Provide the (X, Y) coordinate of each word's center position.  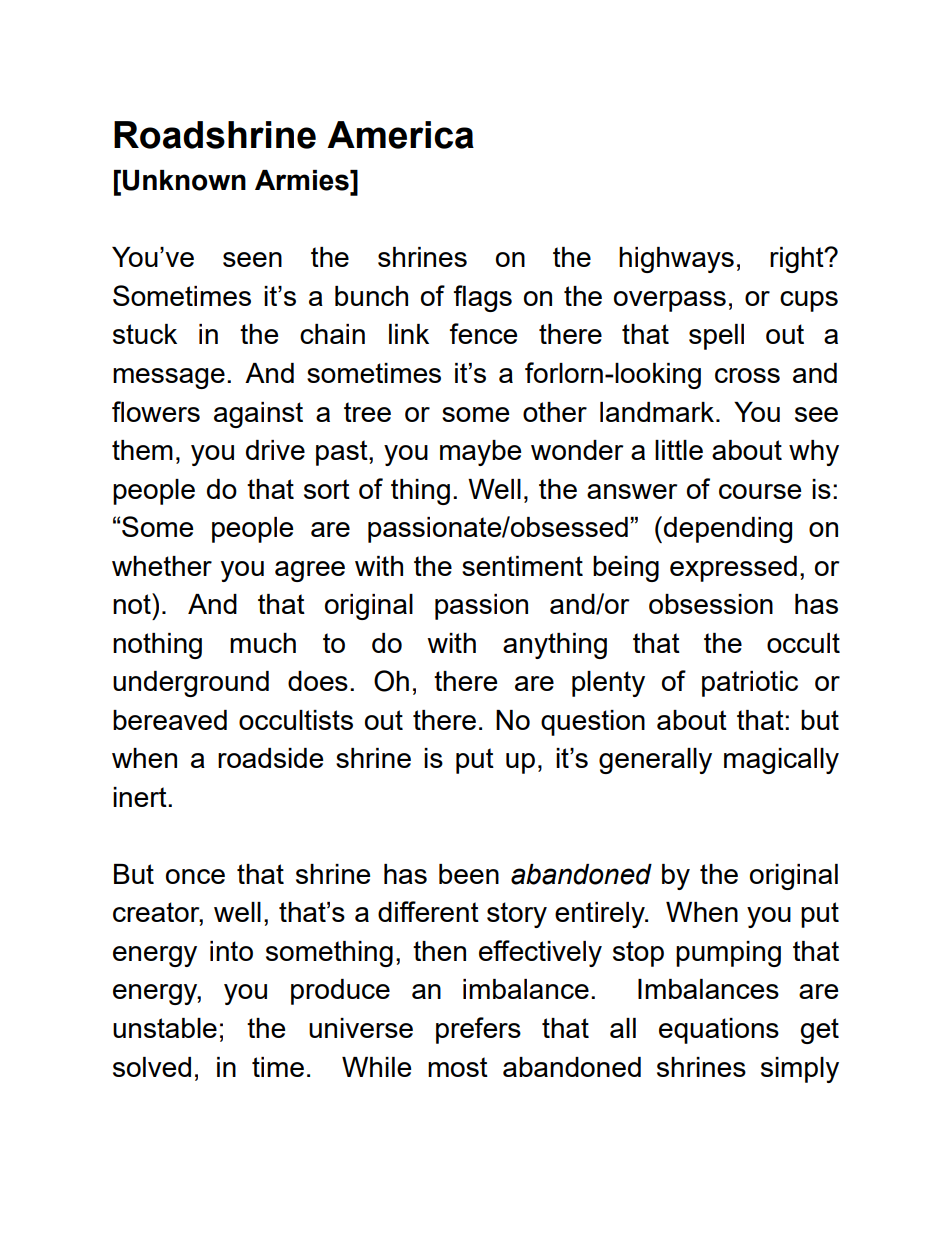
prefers (478, 1030)
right (798, 260)
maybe (480, 453)
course (760, 491)
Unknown (184, 180)
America (400, 135)
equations (719, 1031)
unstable (165, 1028)
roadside (270, 758)
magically (781, 761)
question (593, 723)
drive (275, 450)
